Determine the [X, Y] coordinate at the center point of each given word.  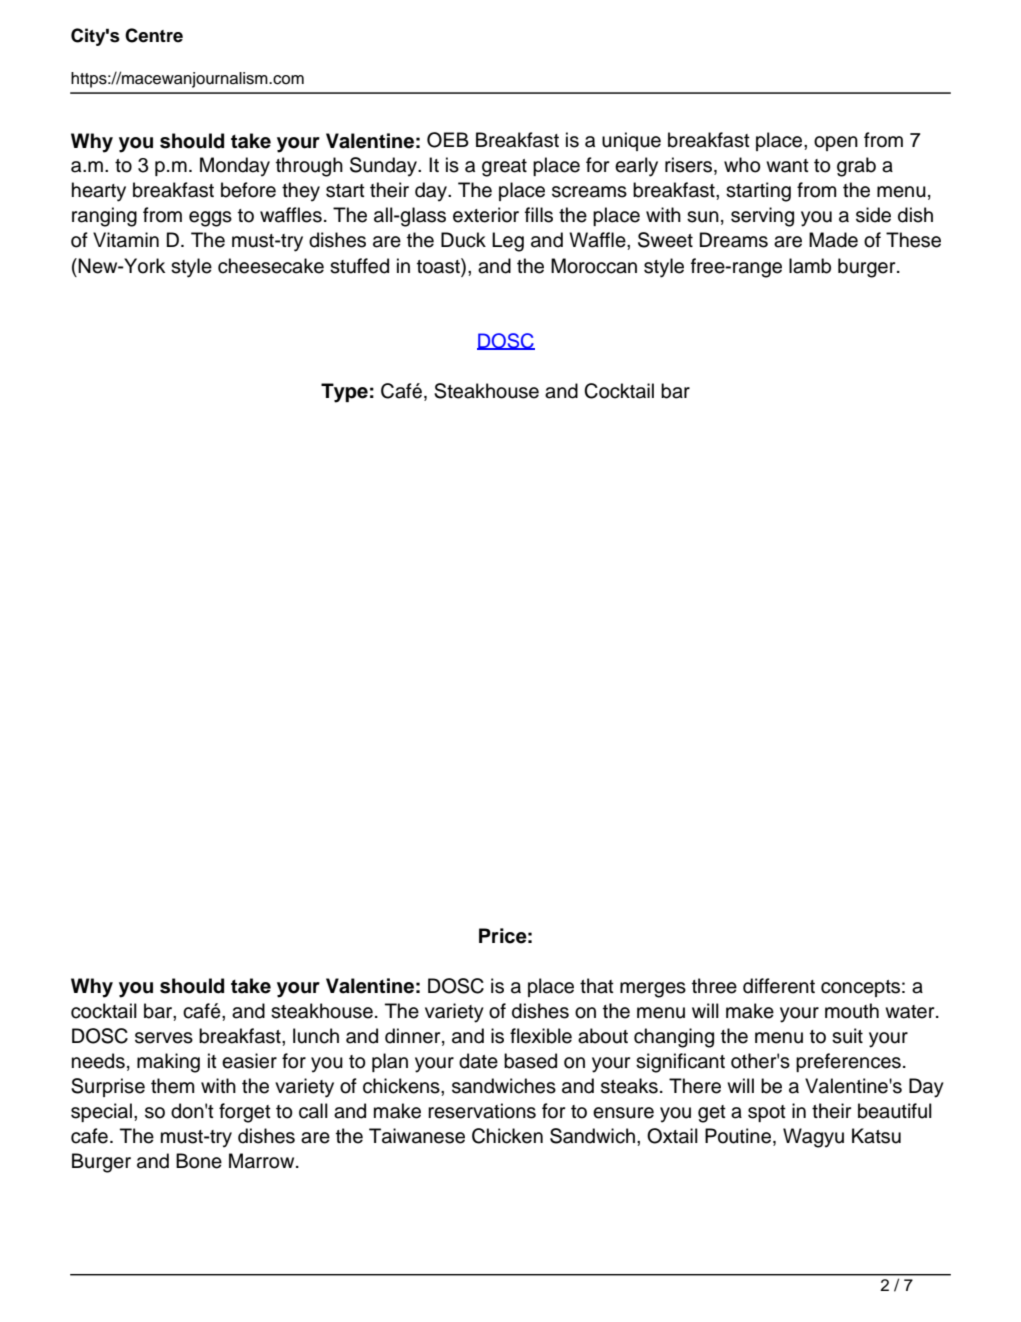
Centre [154, 35]
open [836, 143]
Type [344, 393]
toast [439, 266]
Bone [199, 1161]
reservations [482, 1111]
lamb [810, 266]
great [504, 168]
